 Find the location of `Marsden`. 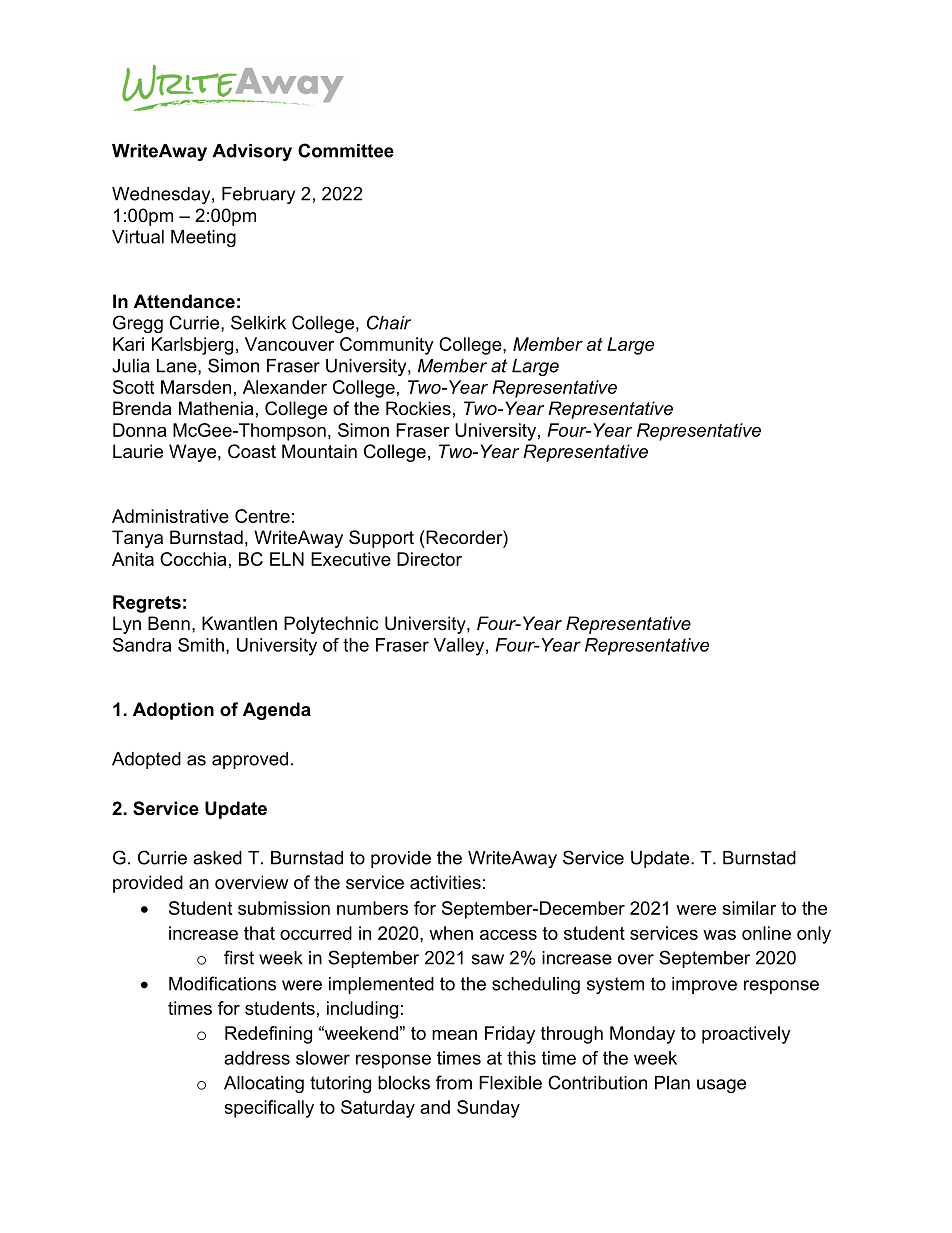

Marsden is located at coordinates (196, 387).
